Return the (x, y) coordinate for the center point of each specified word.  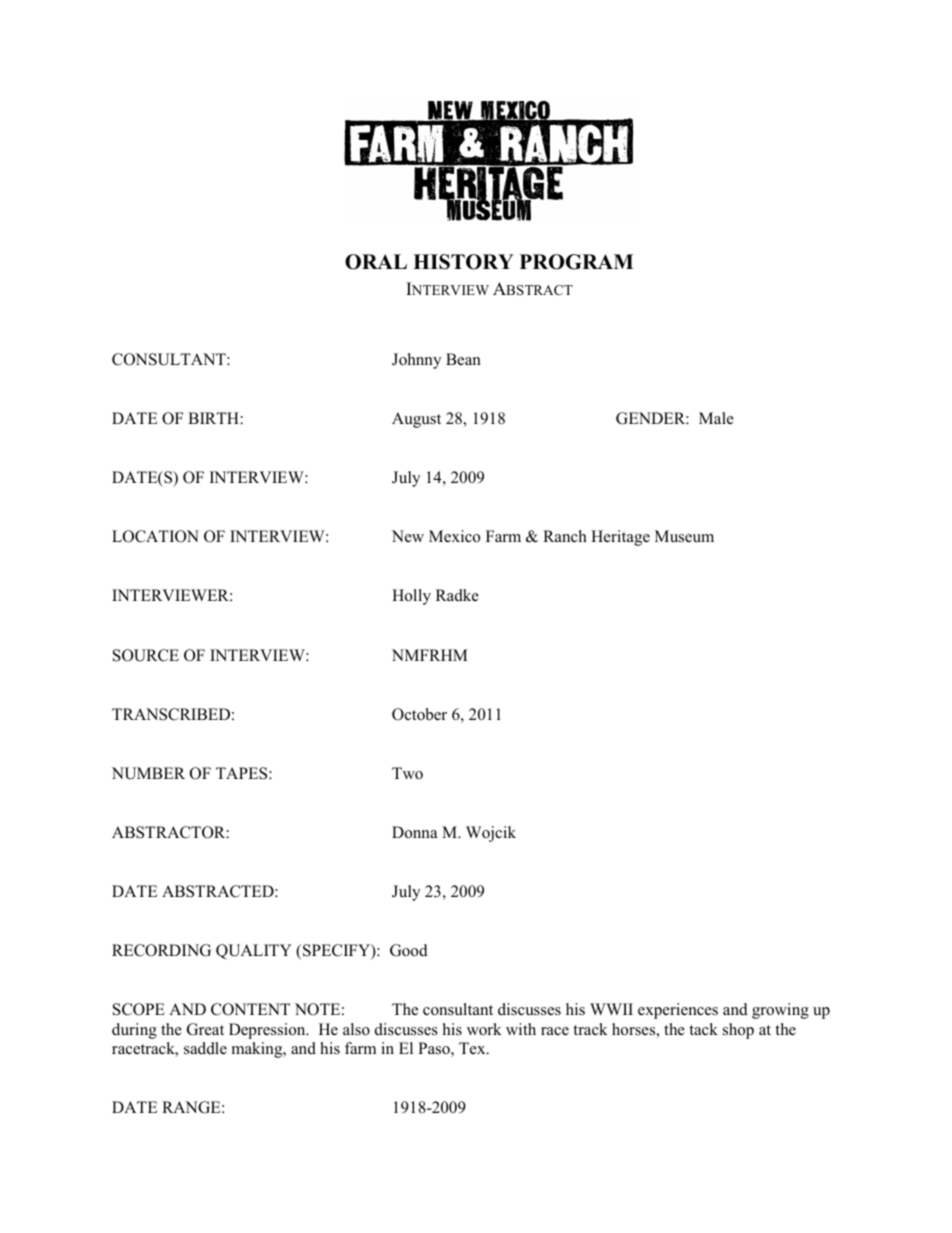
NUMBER (148, 773)
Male (716, 418)
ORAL (376, 262)
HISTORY (463, 262)
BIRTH (213, 418)
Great (205, 1029)
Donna (414, 832)
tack (703, 1029)
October (419, 714)
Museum (684, 536)
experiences (678, 1011)
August (416, 420)
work (484, 1029)
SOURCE (146, 655)
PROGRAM (576, 262)
